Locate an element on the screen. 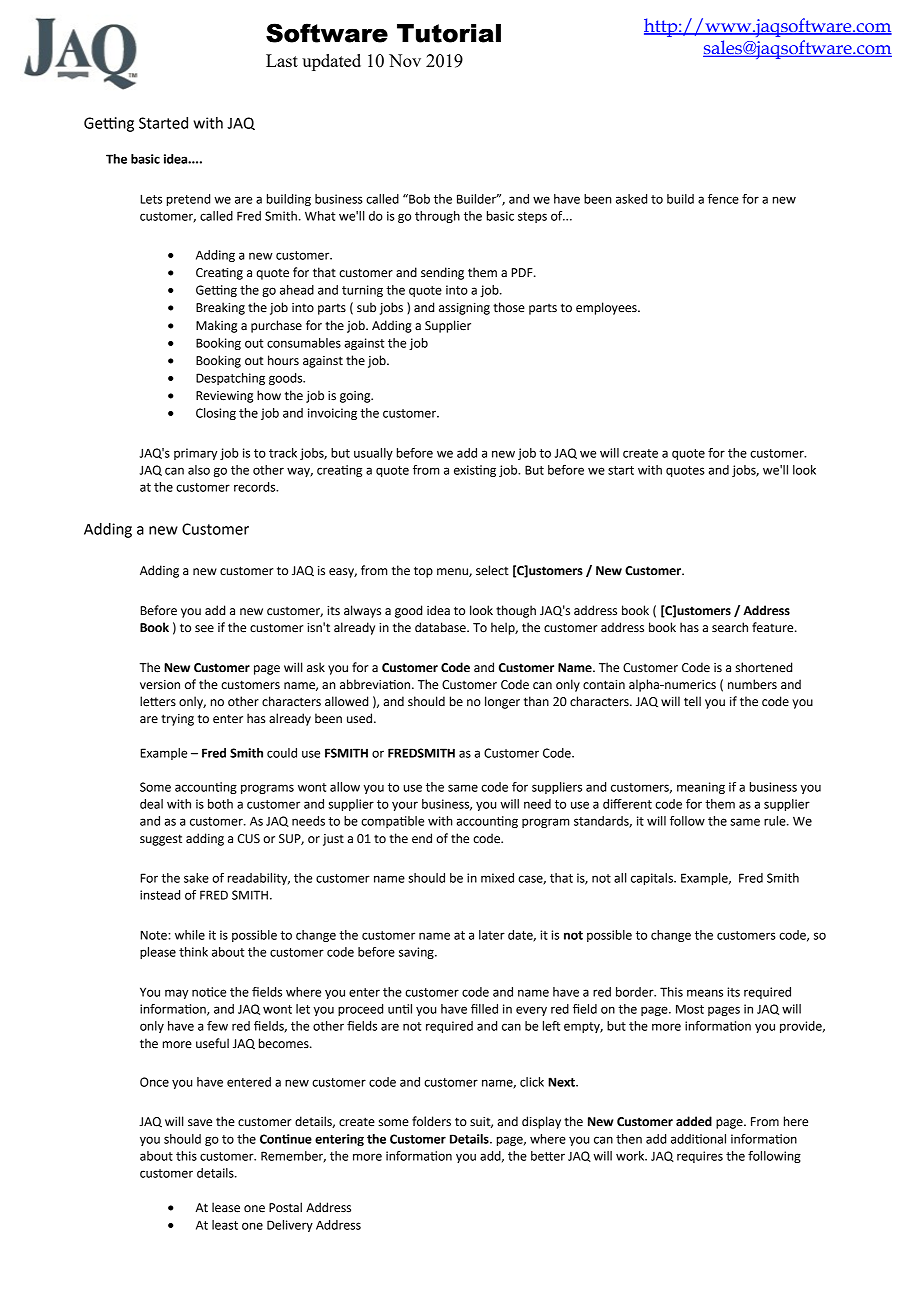 The width and height of the screenshot is (924, 1308). see is located at coordinates (204, 629).
